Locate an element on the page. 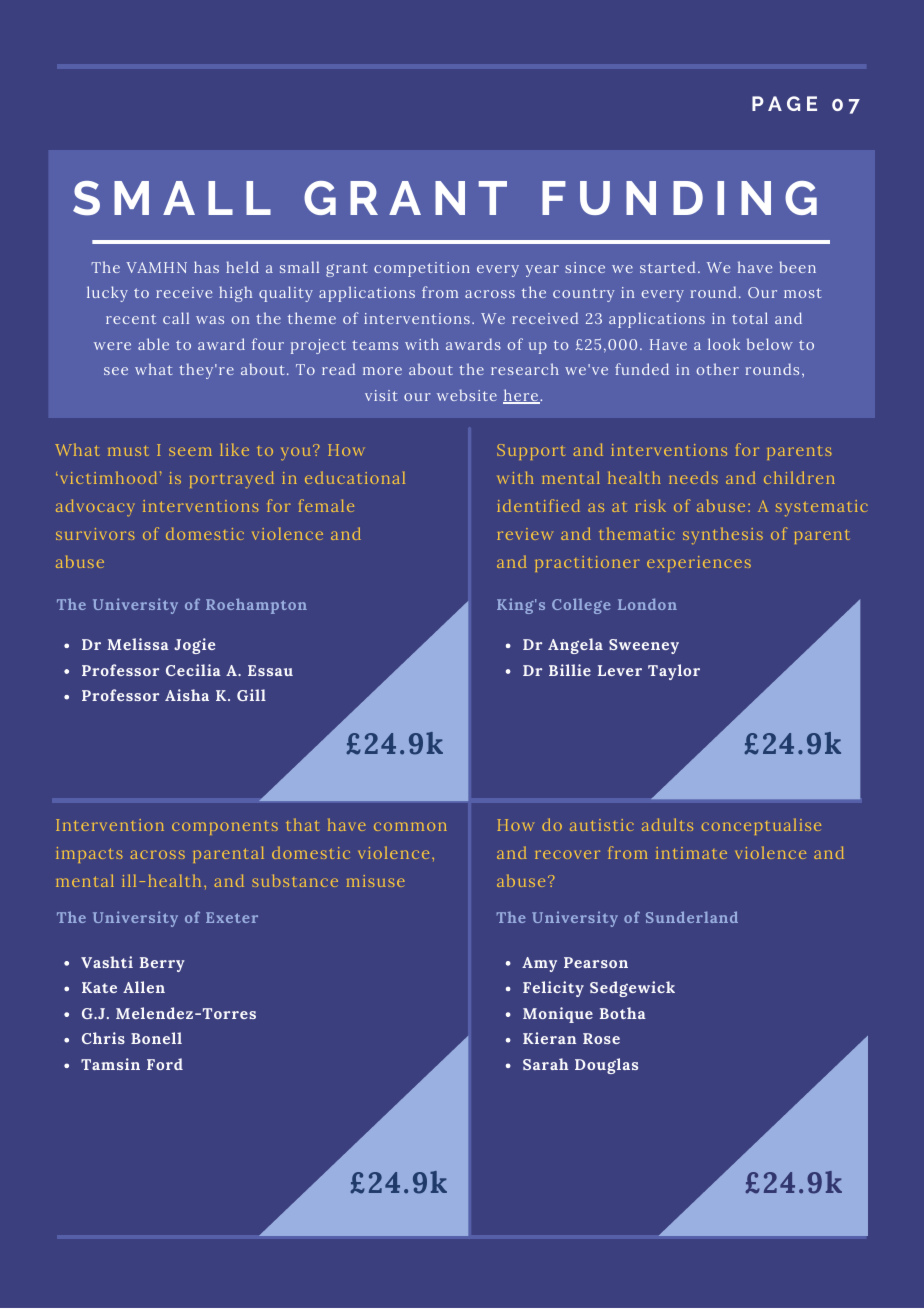 This document has width=924, height=1309. call is located at coordinates (176, 318).
